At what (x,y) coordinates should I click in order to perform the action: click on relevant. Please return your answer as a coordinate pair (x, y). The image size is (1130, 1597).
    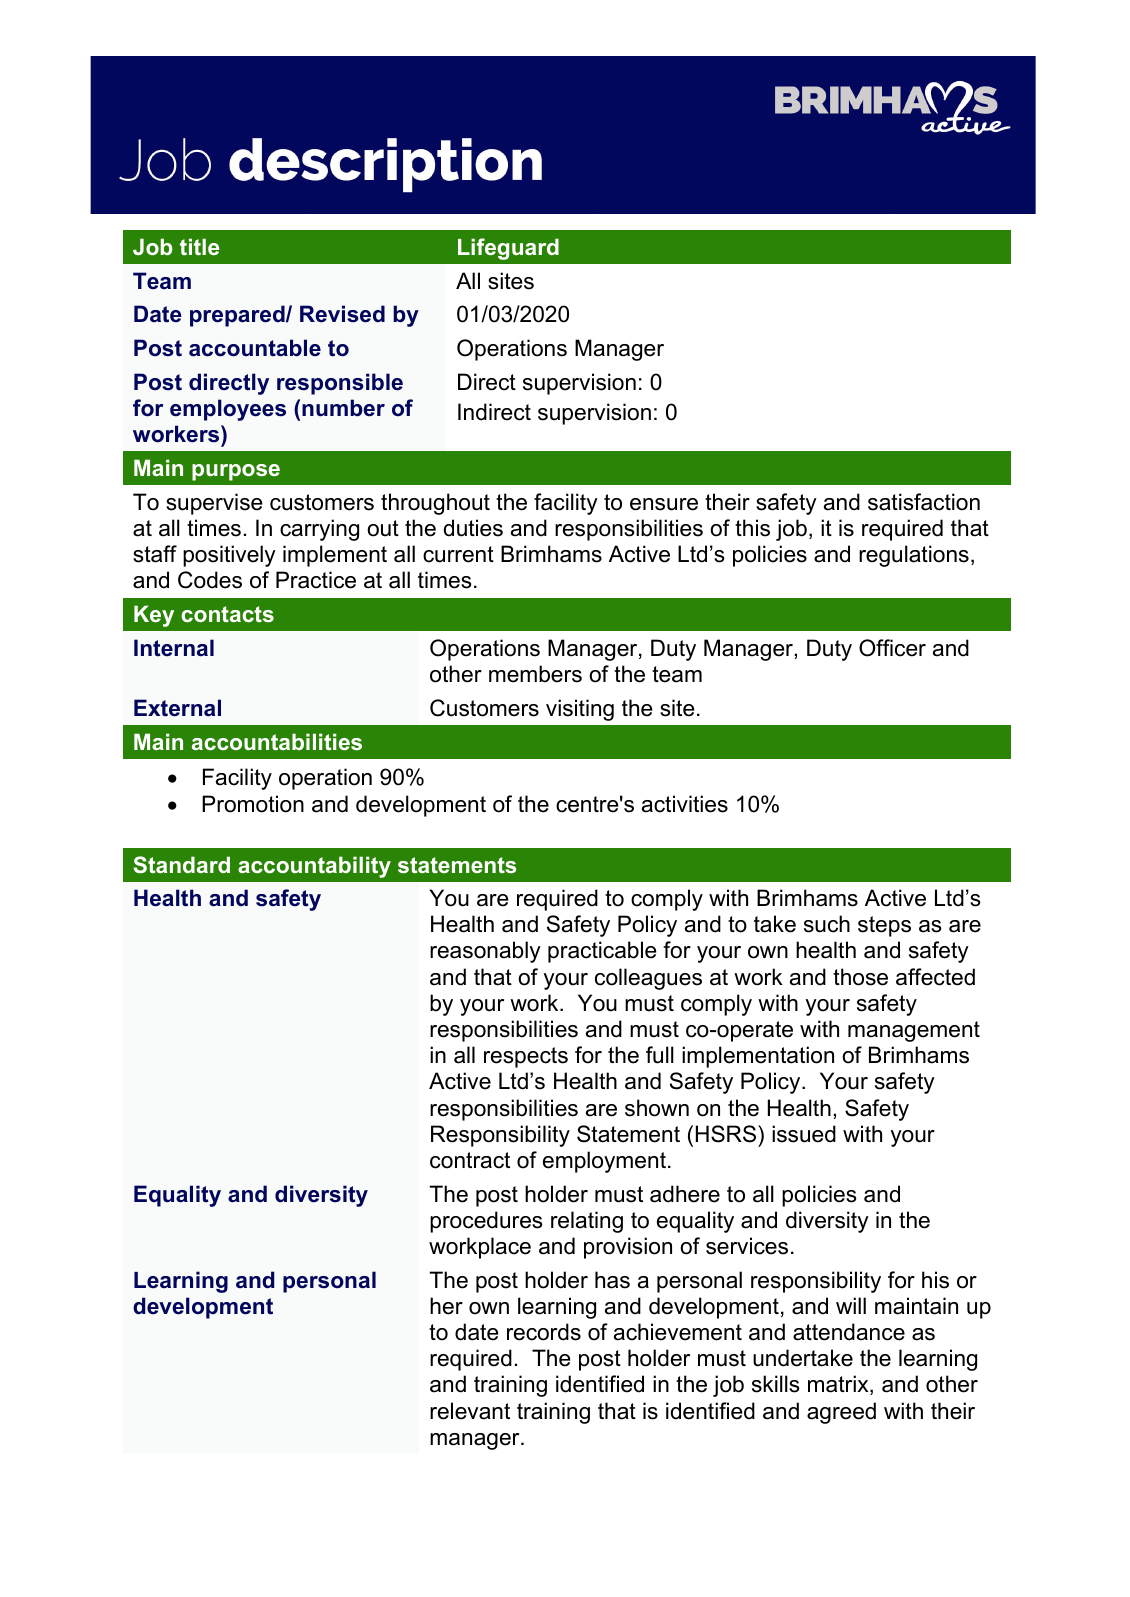
    Looking at the image, I should click on (470, 1411).
